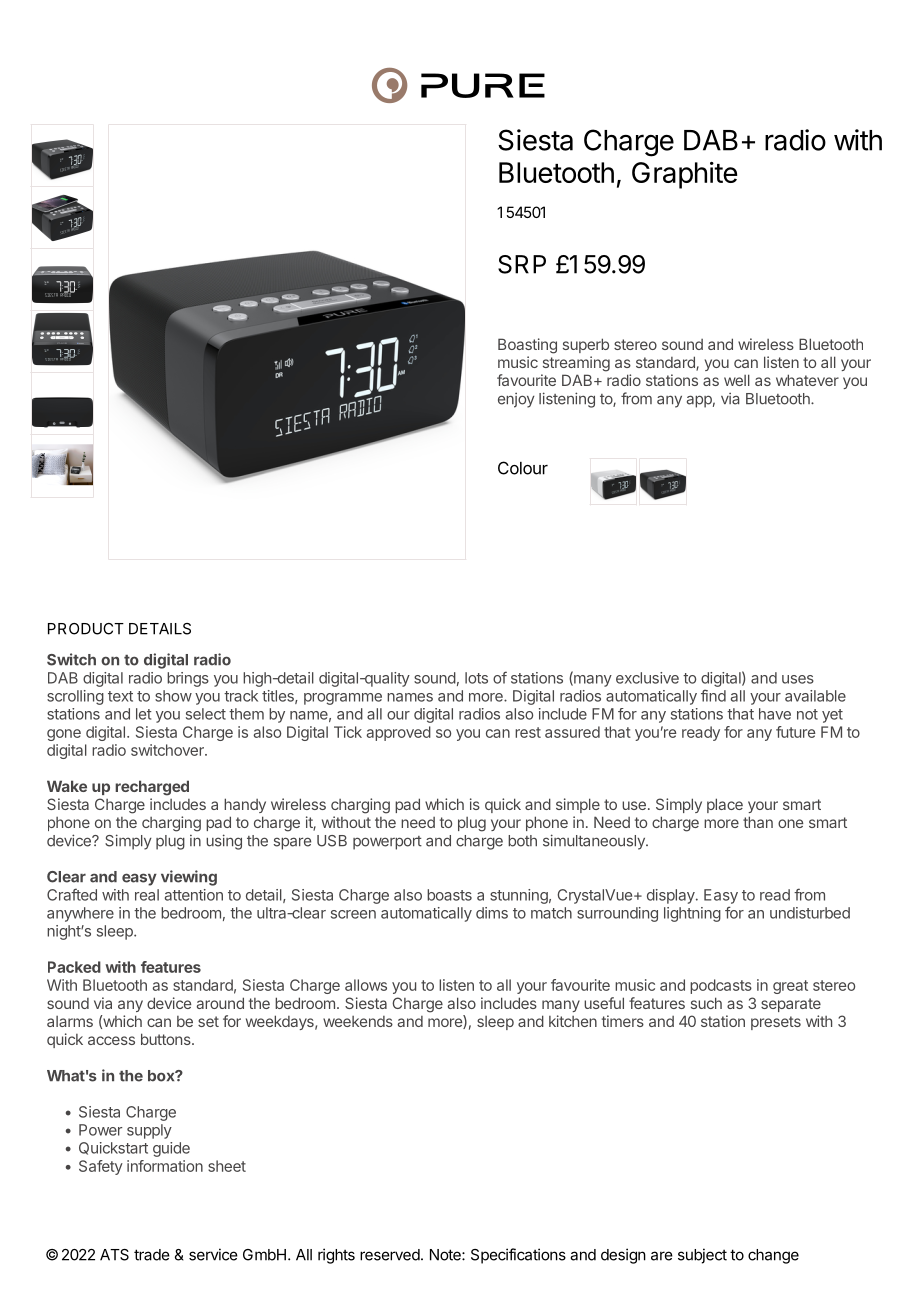  What do you see at coordinates (522, 264) in the image?
I see `SRP` at bounding box center [522, 264].
